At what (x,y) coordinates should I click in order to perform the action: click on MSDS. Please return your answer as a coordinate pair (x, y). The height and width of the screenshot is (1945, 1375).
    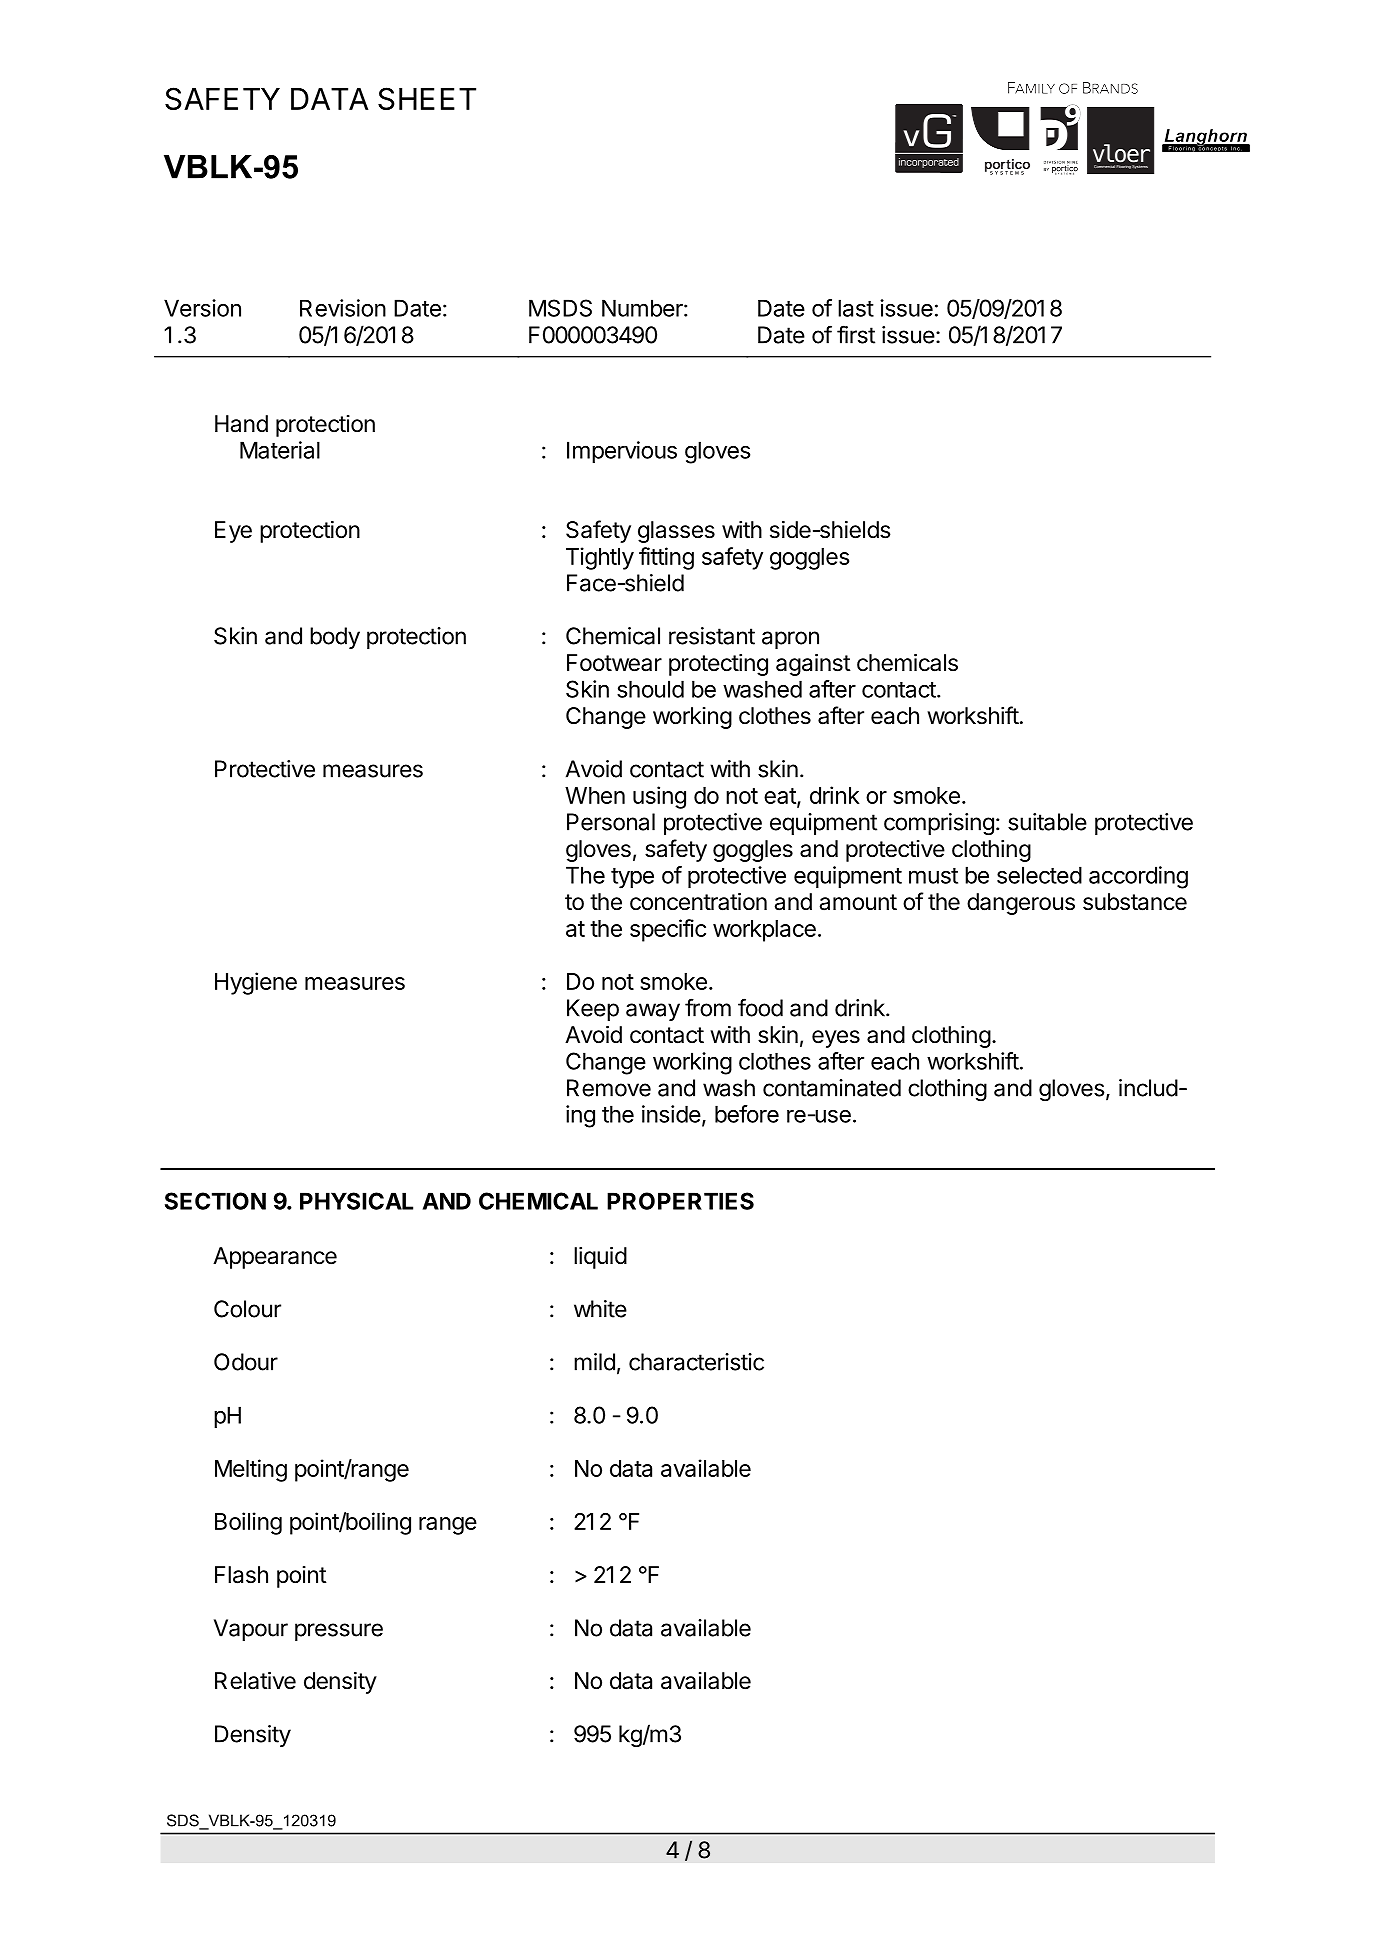
    Looking at the image, I should click on (560, 308).
